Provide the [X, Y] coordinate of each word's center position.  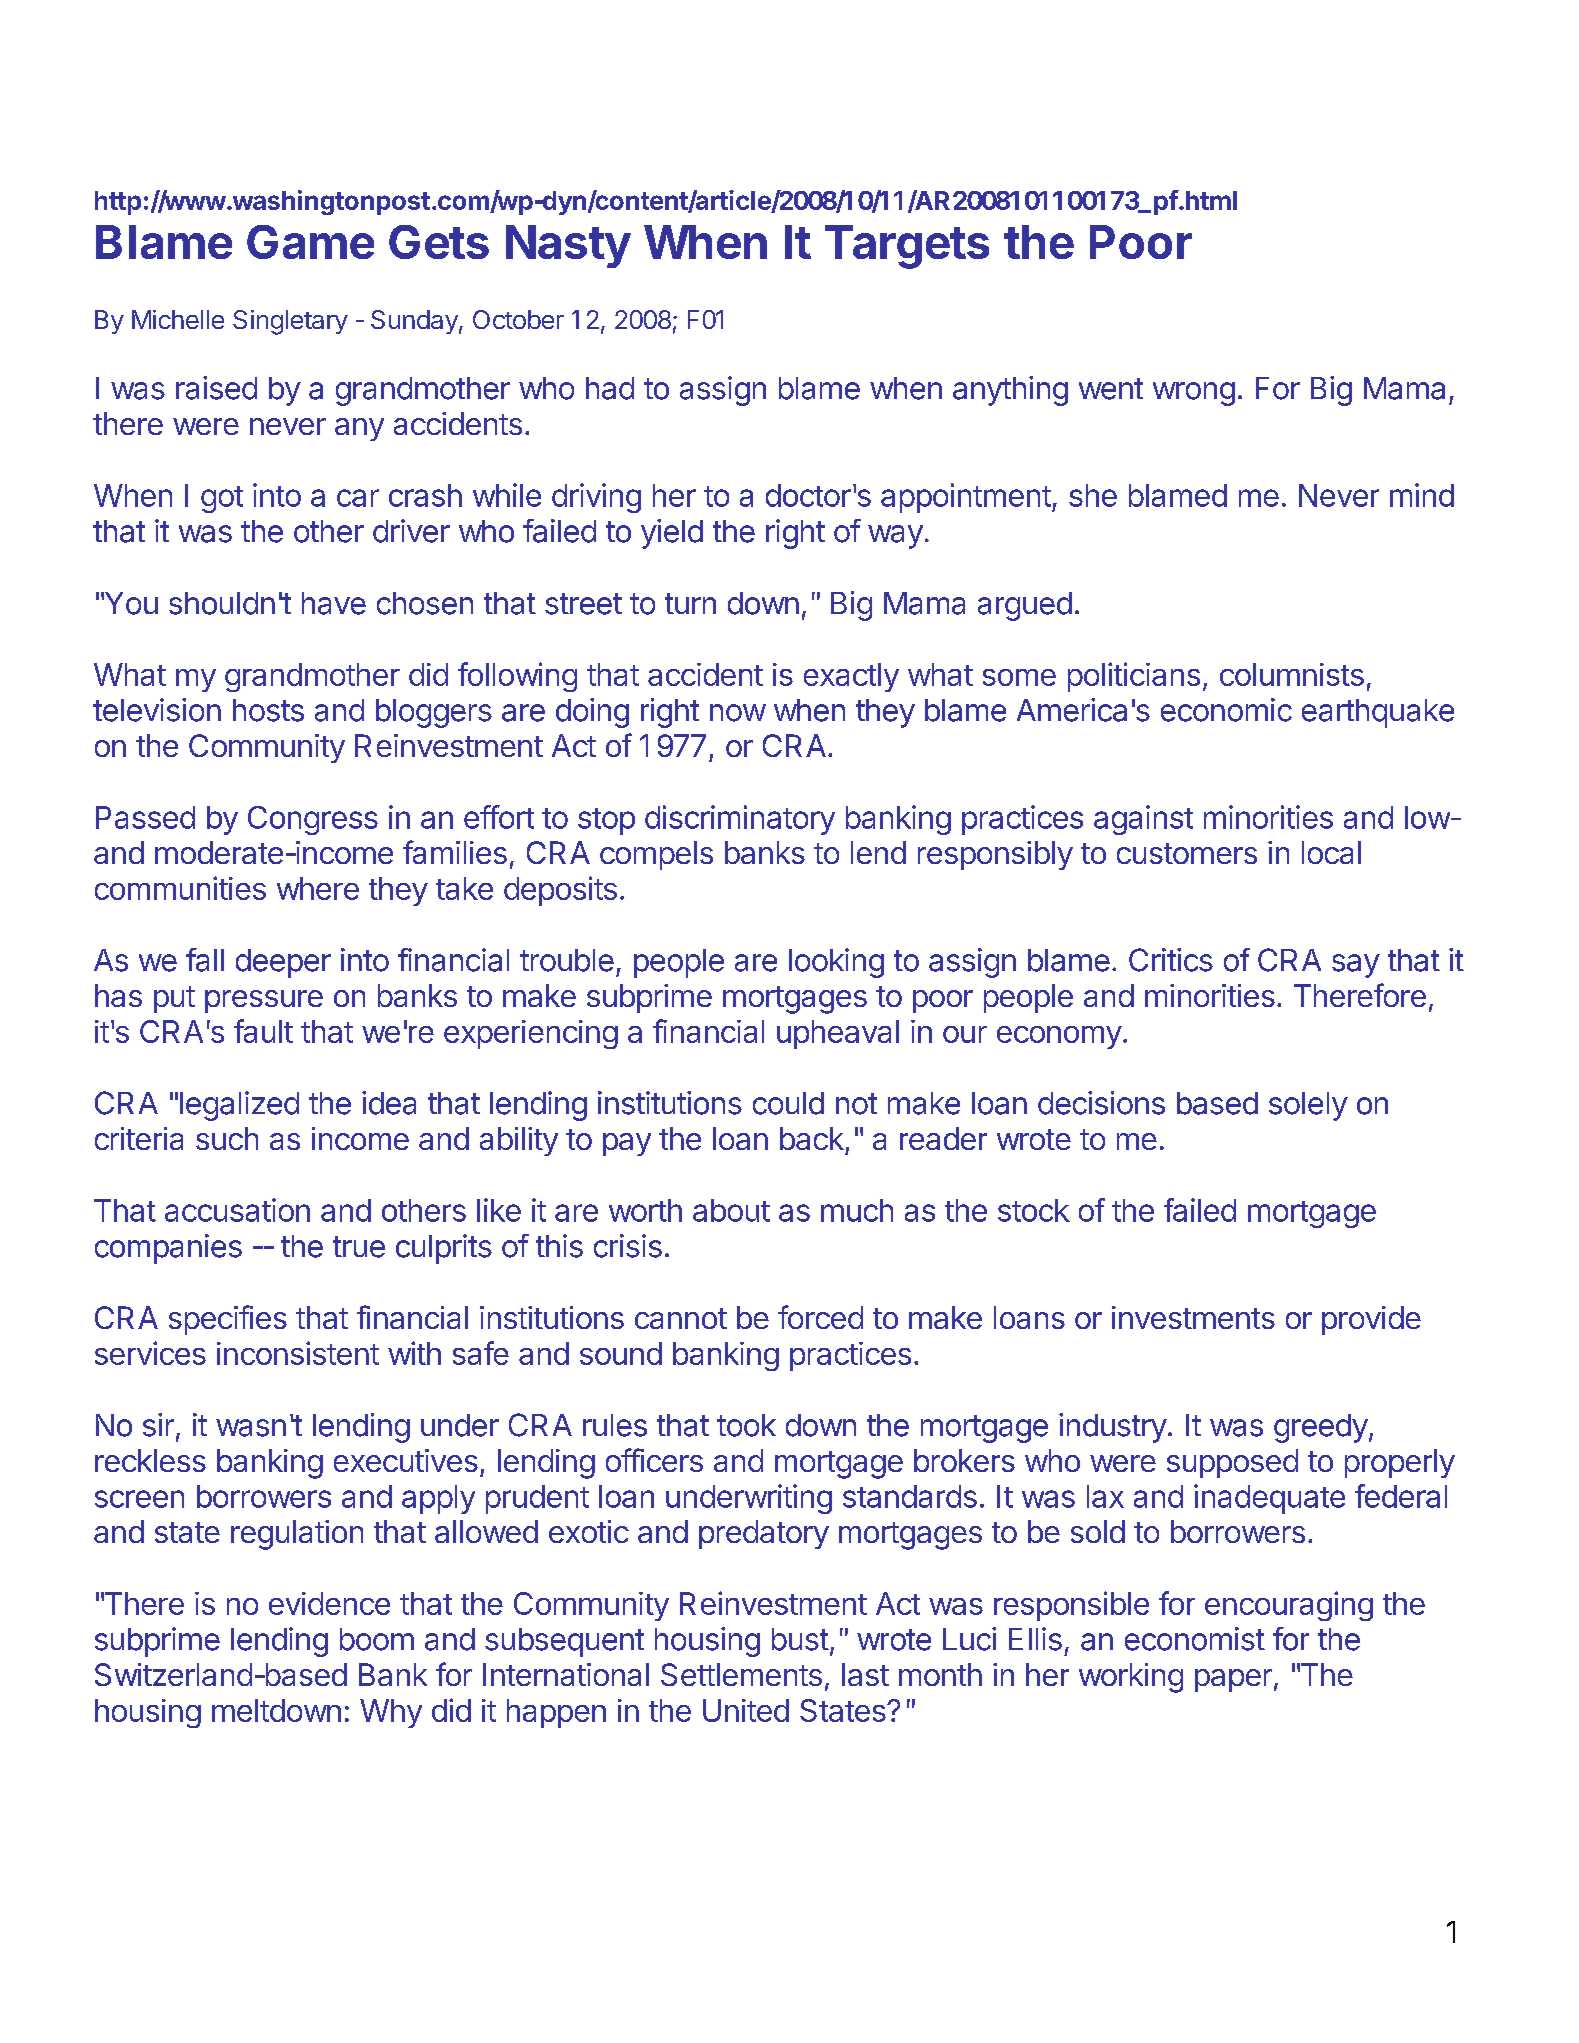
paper [1233, 1680]
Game [310, 242]
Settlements [741, 1674]
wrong [1194, 394]
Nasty [568, 246]
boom [377, 1639]
